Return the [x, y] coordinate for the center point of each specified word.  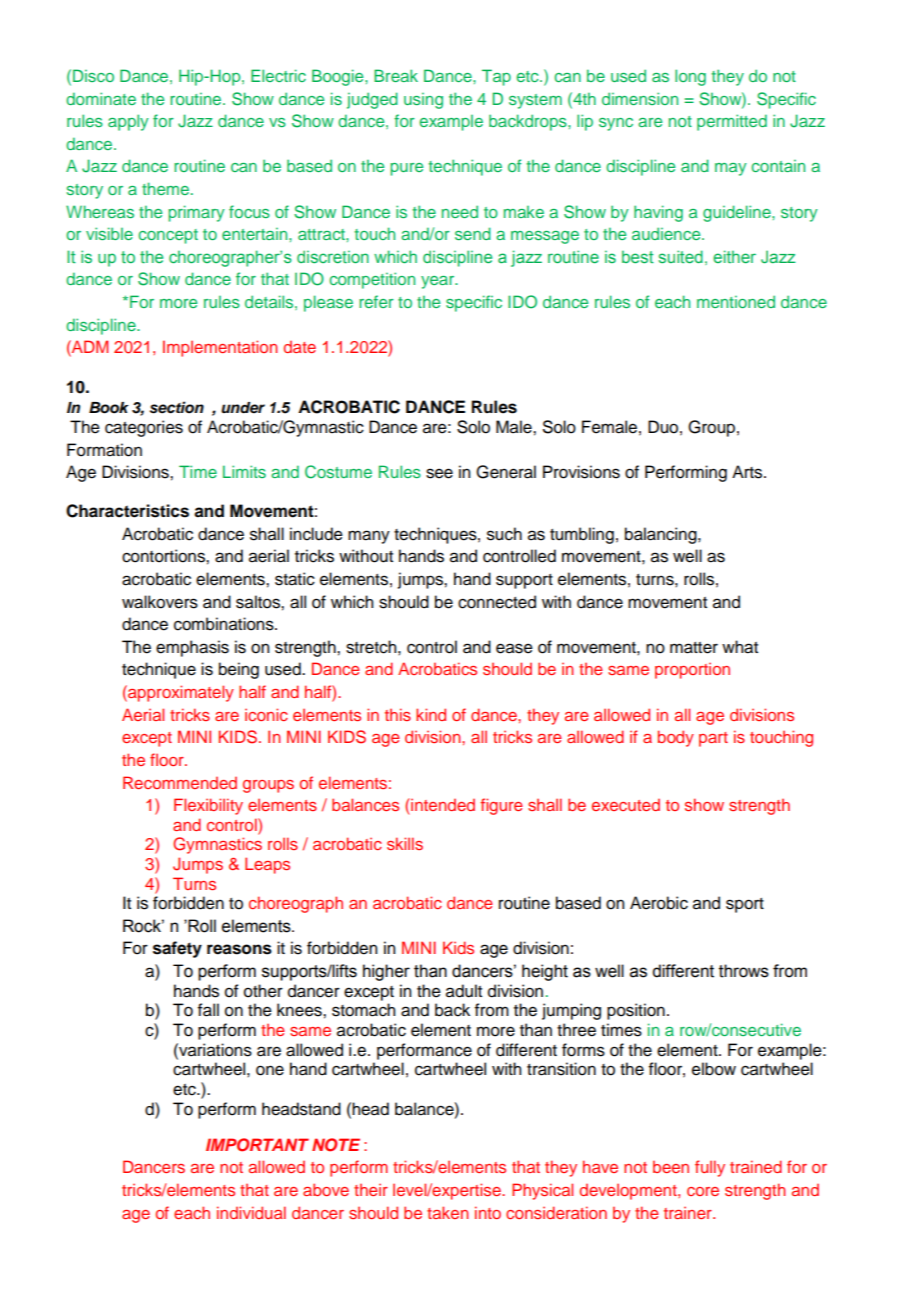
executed [626, 805]
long [690, 77]
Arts [748, 472]
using [423, 101]
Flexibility [208, 806]
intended [442, 804]
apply [128, 122]
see [439, 473]
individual [251, 1212]
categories [144, 428]
